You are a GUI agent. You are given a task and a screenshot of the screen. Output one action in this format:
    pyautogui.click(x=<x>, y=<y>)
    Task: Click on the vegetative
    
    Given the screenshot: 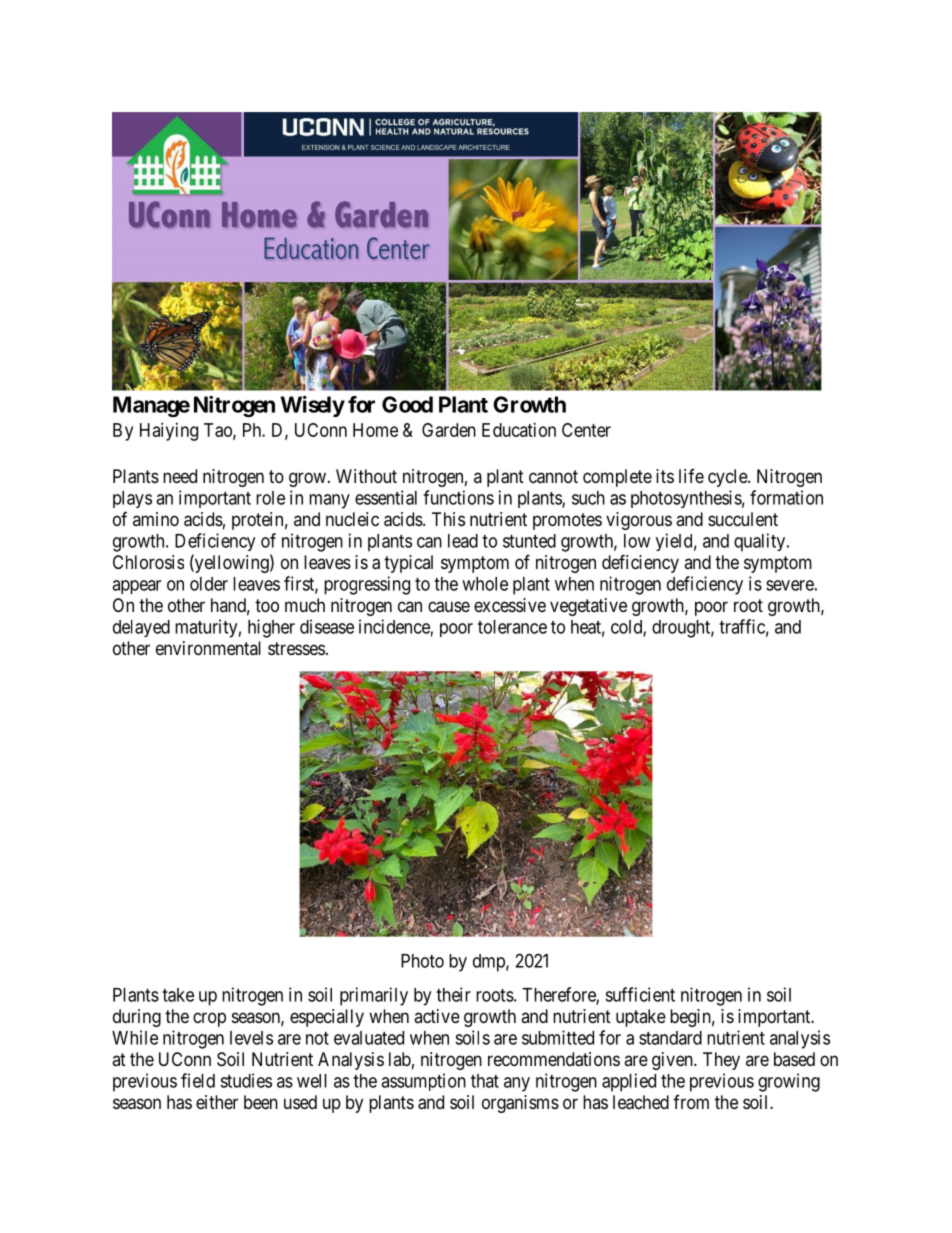 What is the action you would take?
    pyautogui.click(x=588, y=607)
